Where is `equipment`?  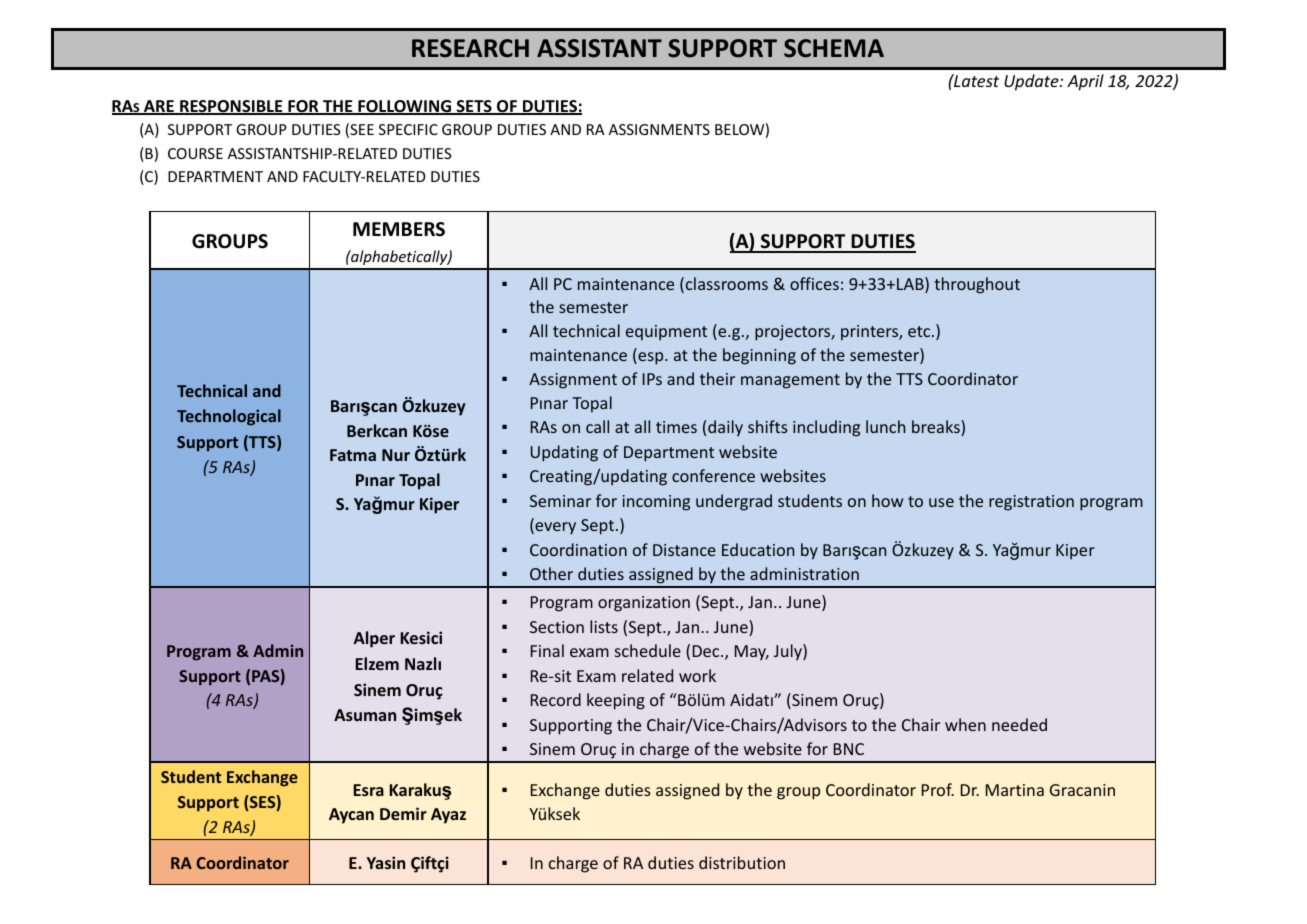
equipment is located at coordinates (666, 333).
